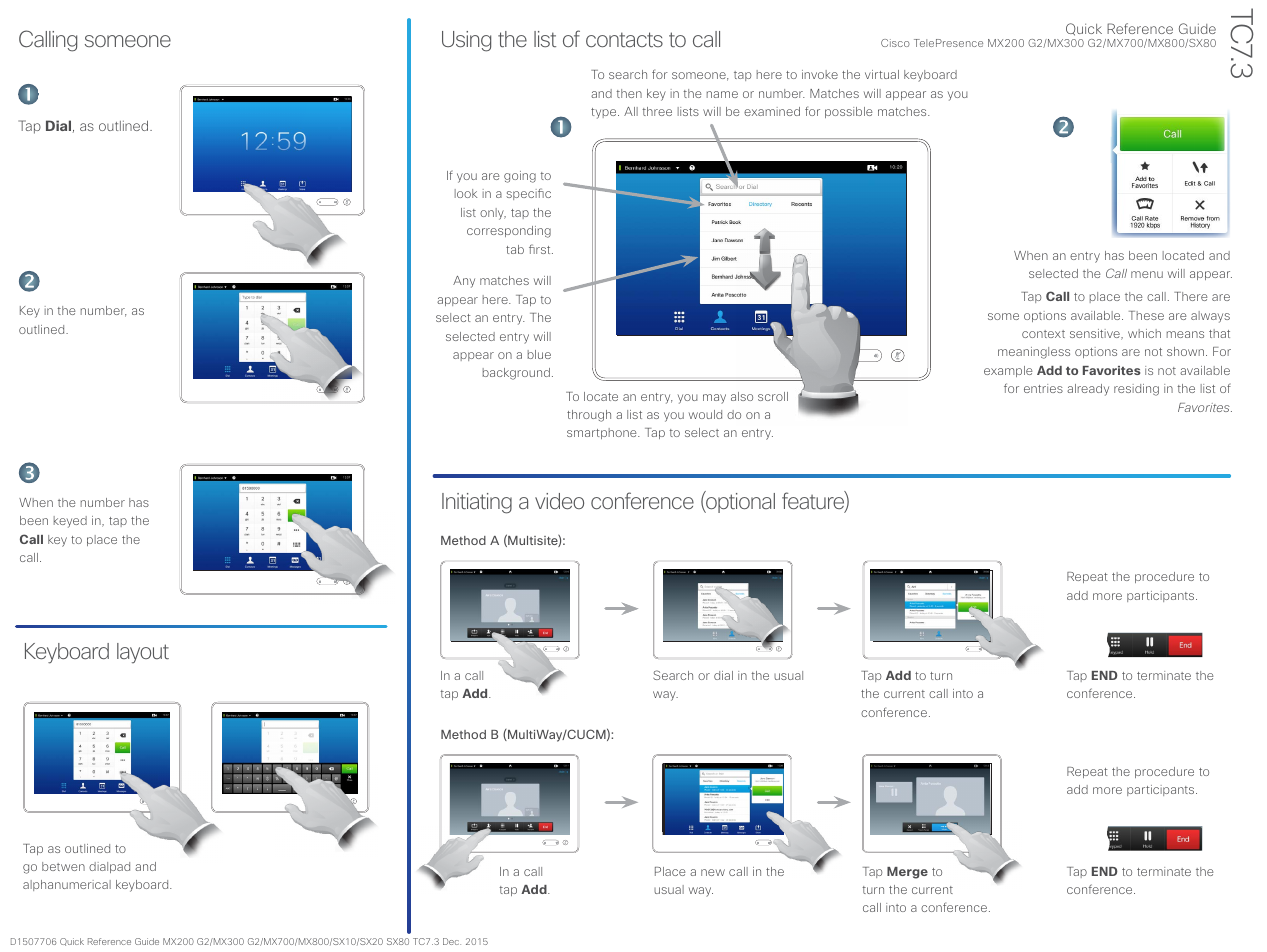  What do you see at coordinates (466, 41) in the image?
I see `Using` at bounding box center [466, 41].
